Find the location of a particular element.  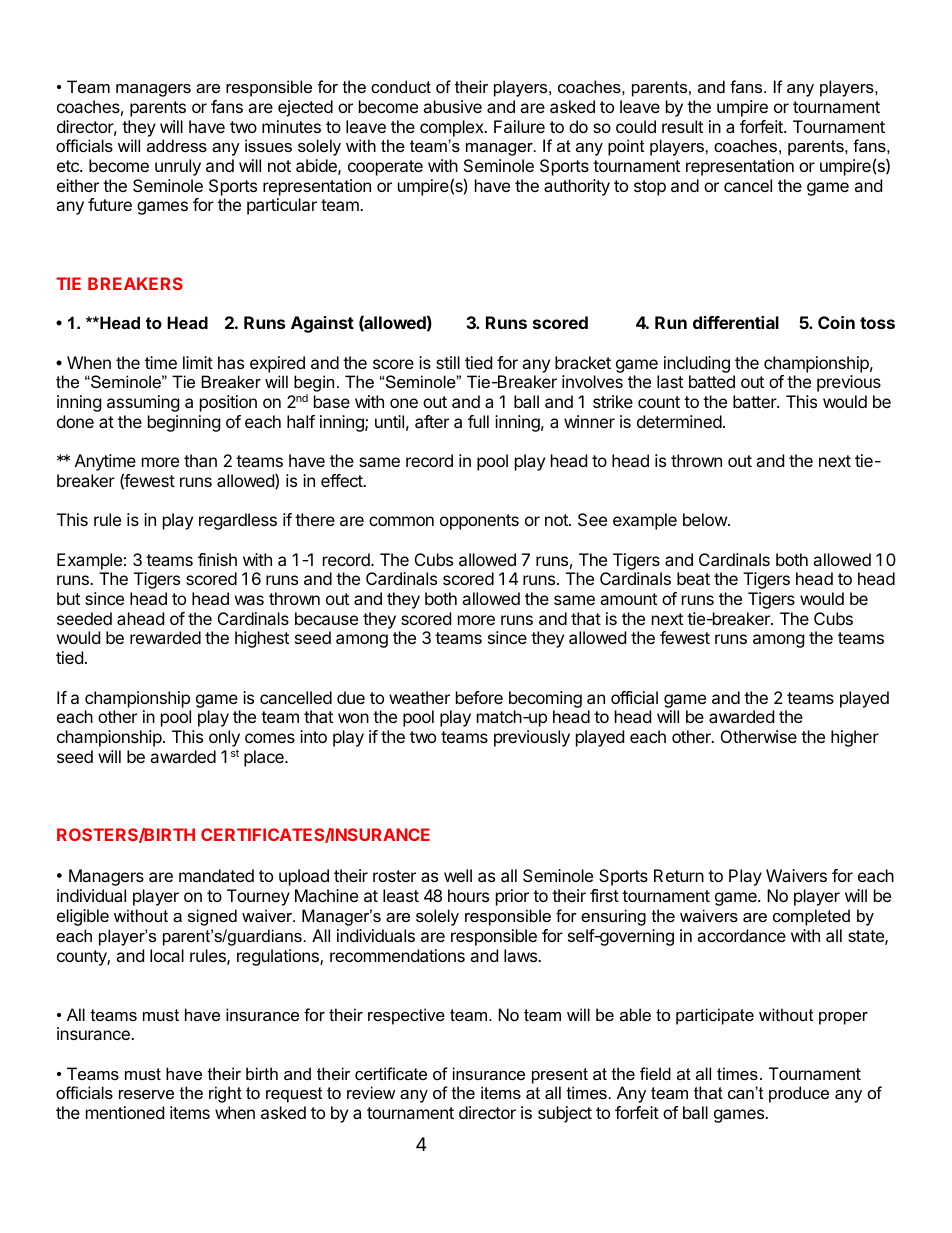

reserve is located at coordinates (146, 1094).
